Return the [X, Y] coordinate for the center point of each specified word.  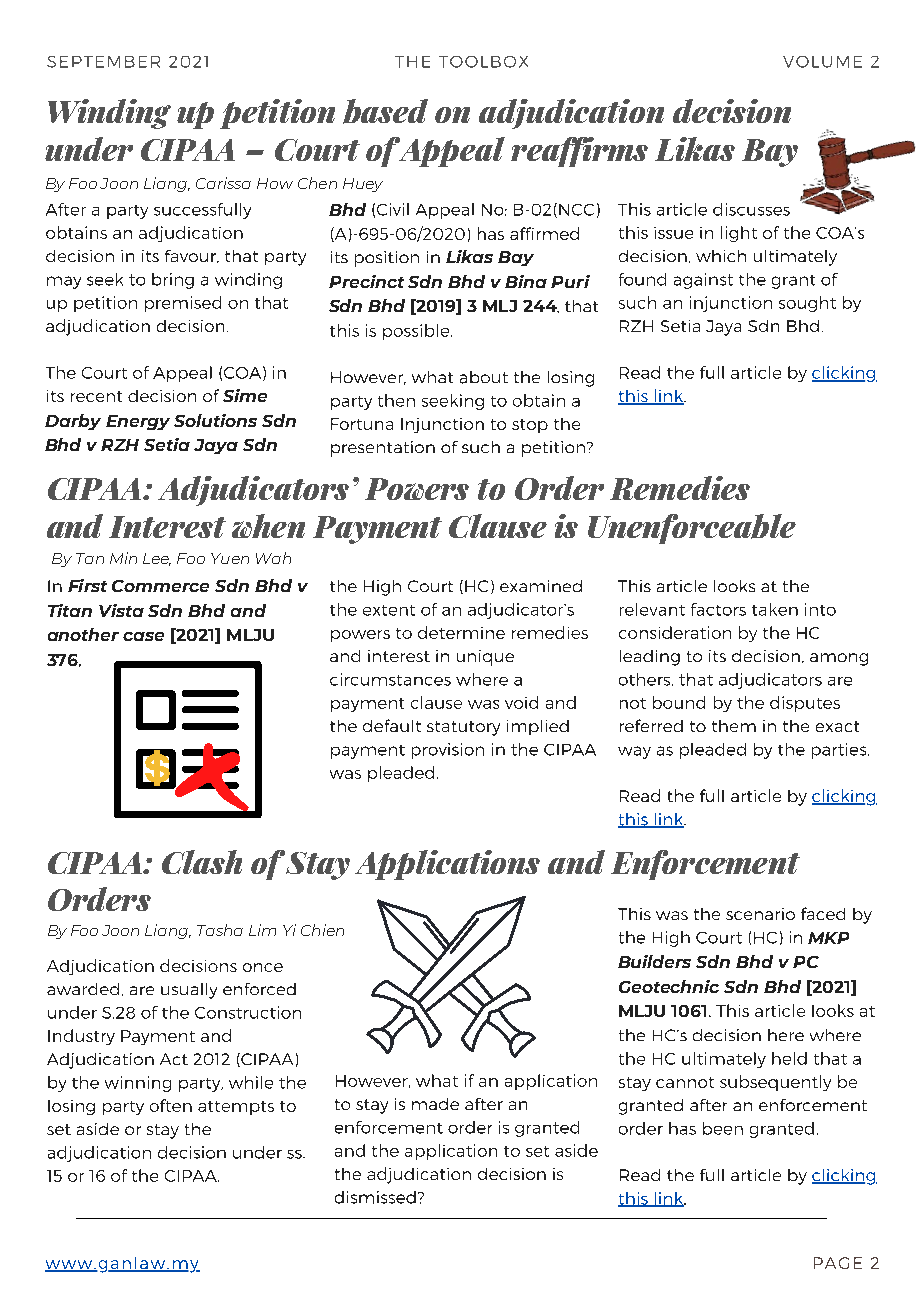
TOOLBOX [483, 62]
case [143, 636]
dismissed [375, 1197]
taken [775, 609]
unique [485, 658]
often [171, 1105]
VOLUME [822, 62]
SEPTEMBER [103, 62]
